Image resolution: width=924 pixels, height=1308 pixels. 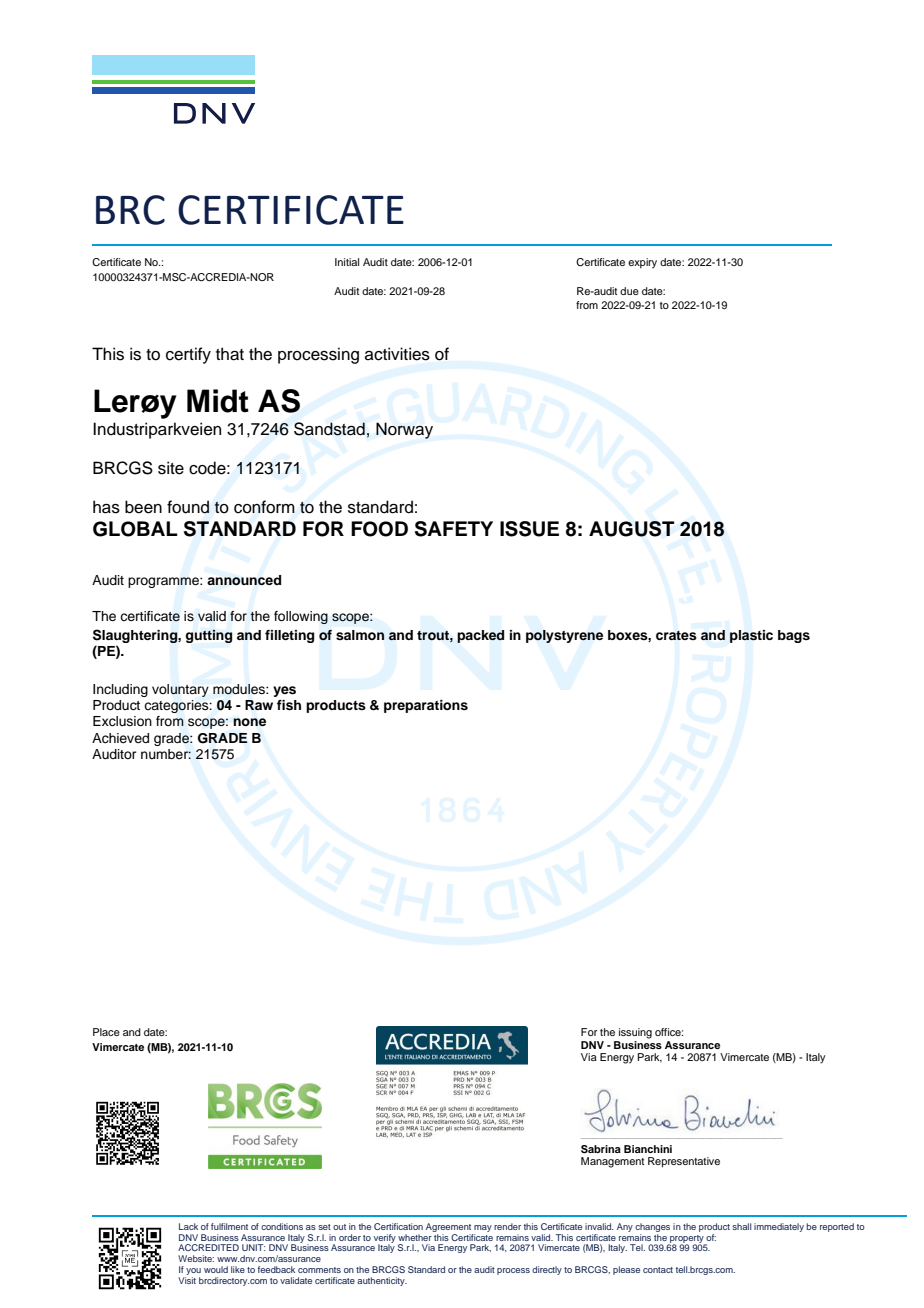 What do you see at coordinates (188, 355) in the image?
I see `certify` at bounding box center [188, 355].
